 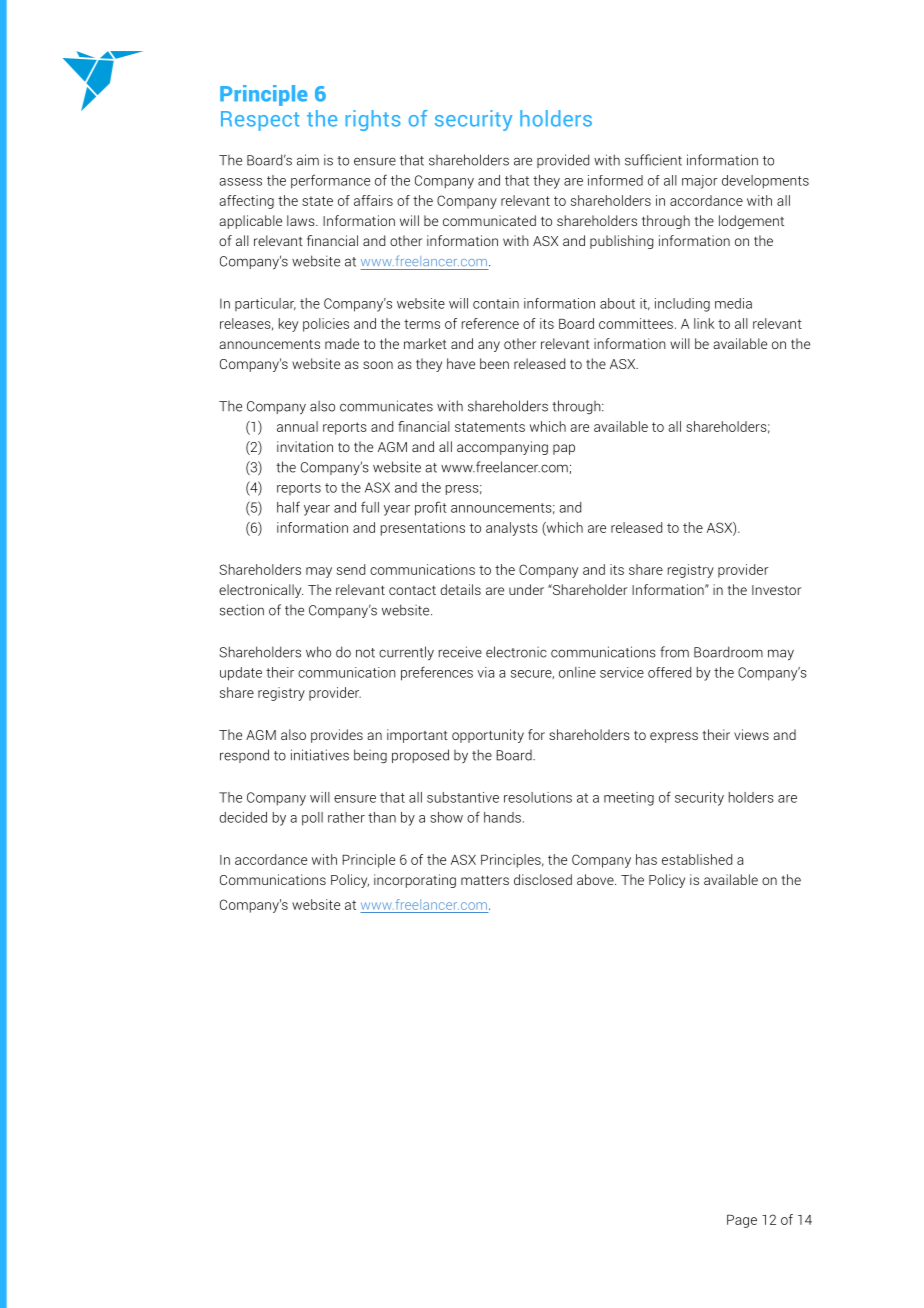 I want to click on incorporating, so click(x=415, y=881).
